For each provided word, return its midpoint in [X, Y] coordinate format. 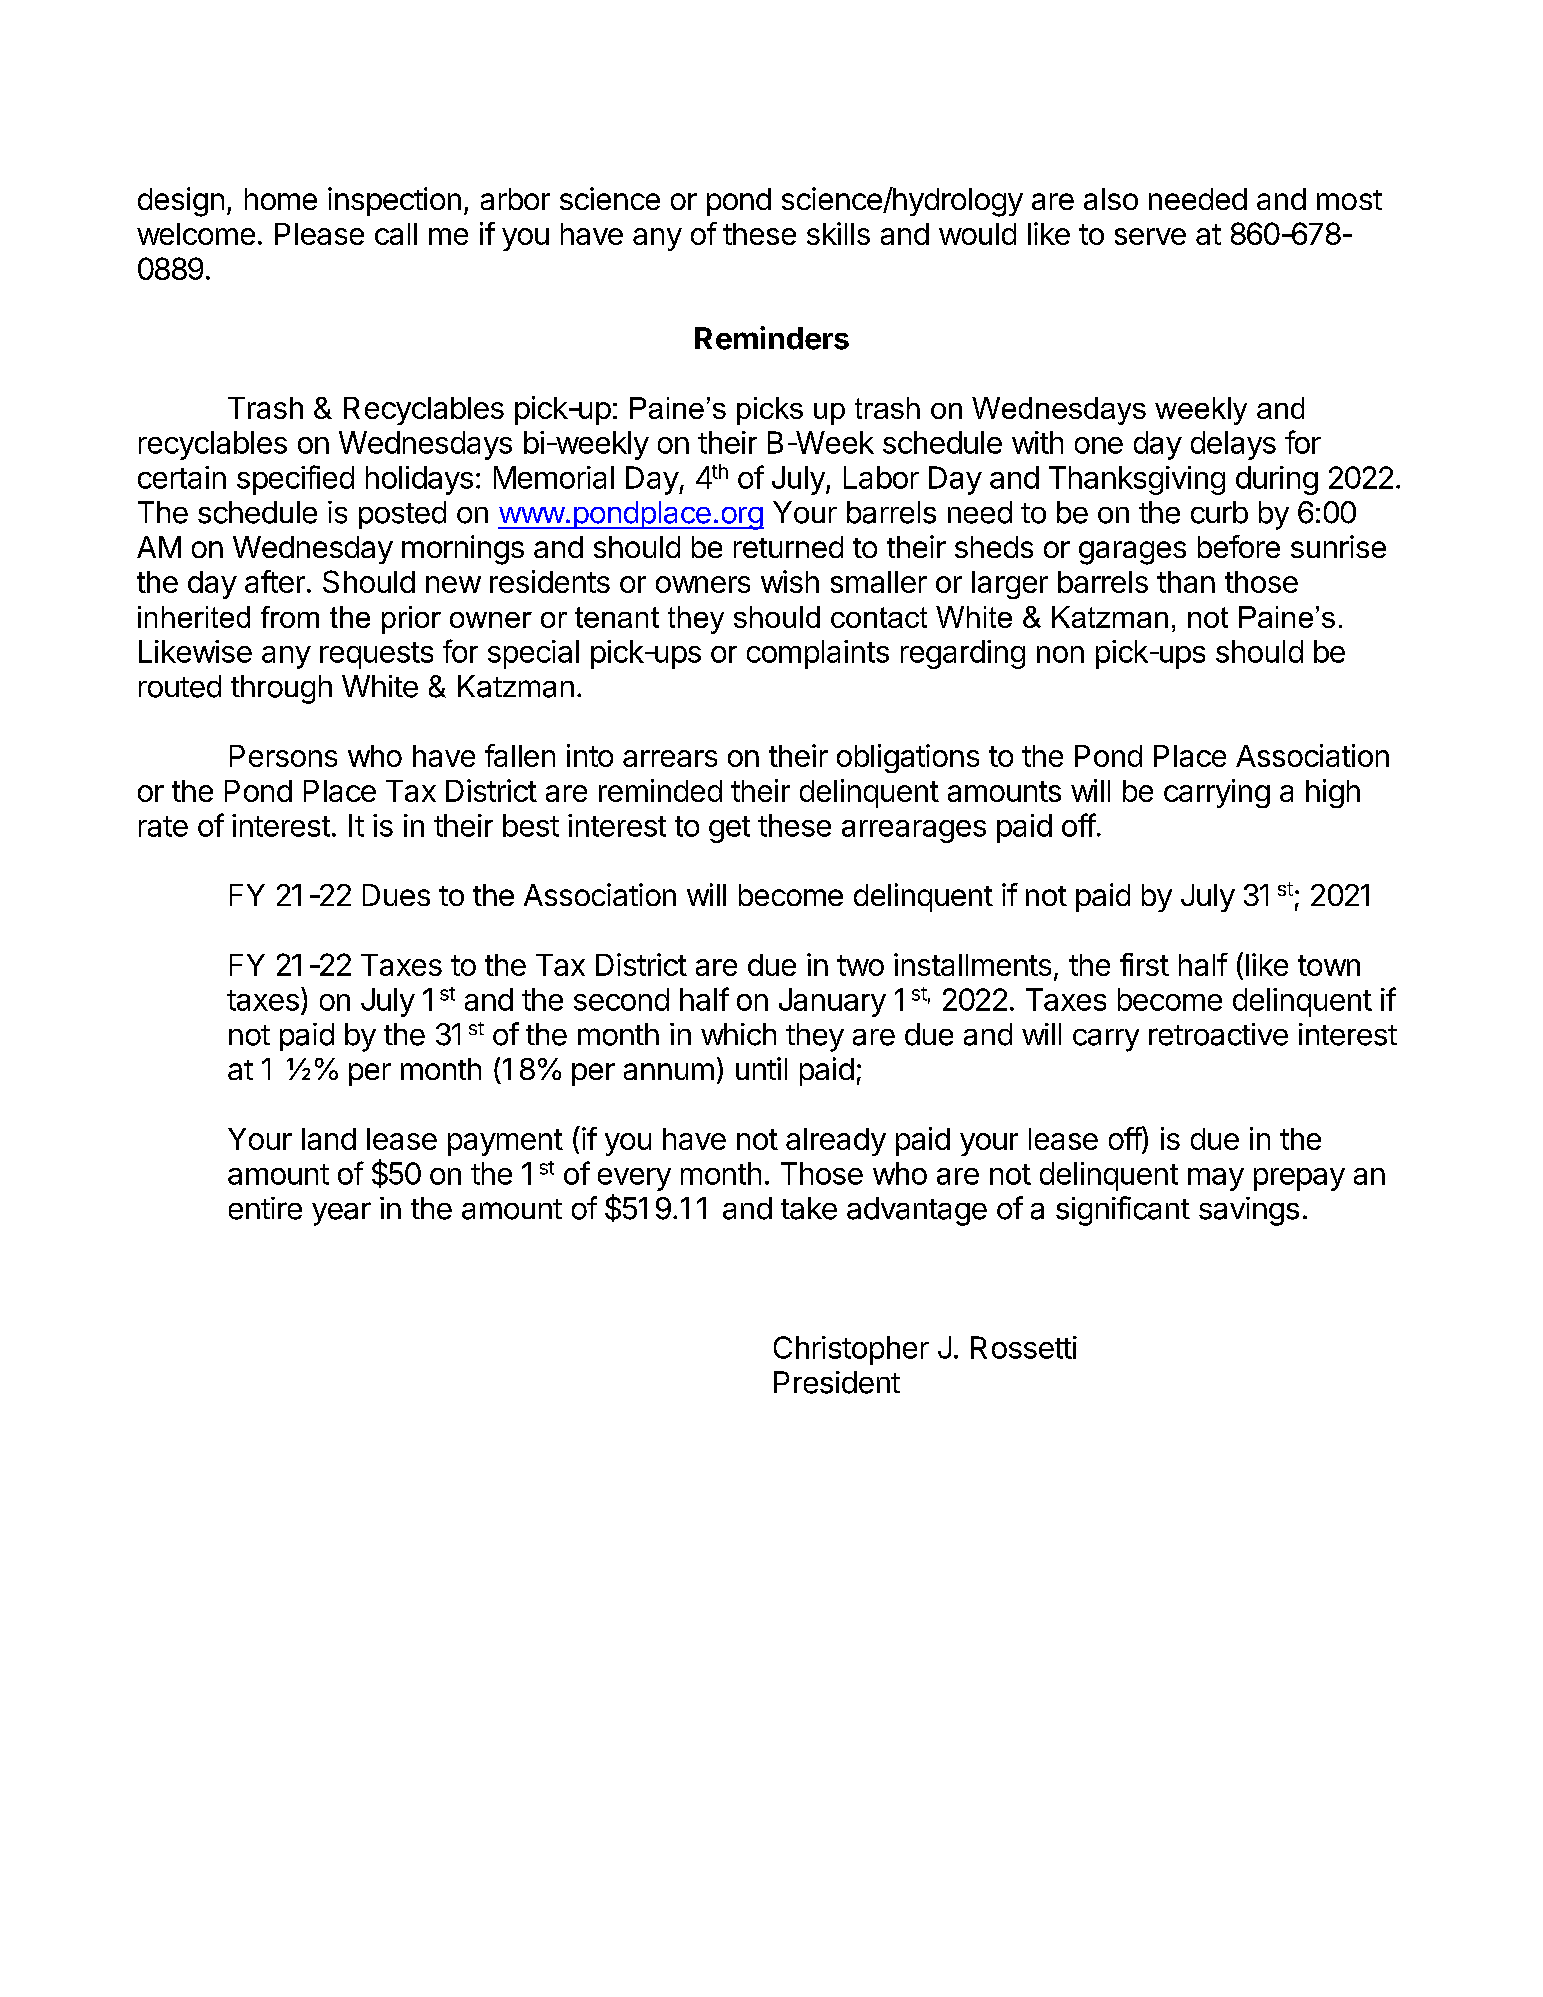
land [329, 1139]
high [1333, 793]
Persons [283, 756]
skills [838, 233]
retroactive [1218, 1034]
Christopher [851, 1350]
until [761, 1068]
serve [1150, 236]
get [729, 829]
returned [788, 547]
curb [1219, 512]
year [341, 1214]
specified [295, 480]
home [281, 199]
